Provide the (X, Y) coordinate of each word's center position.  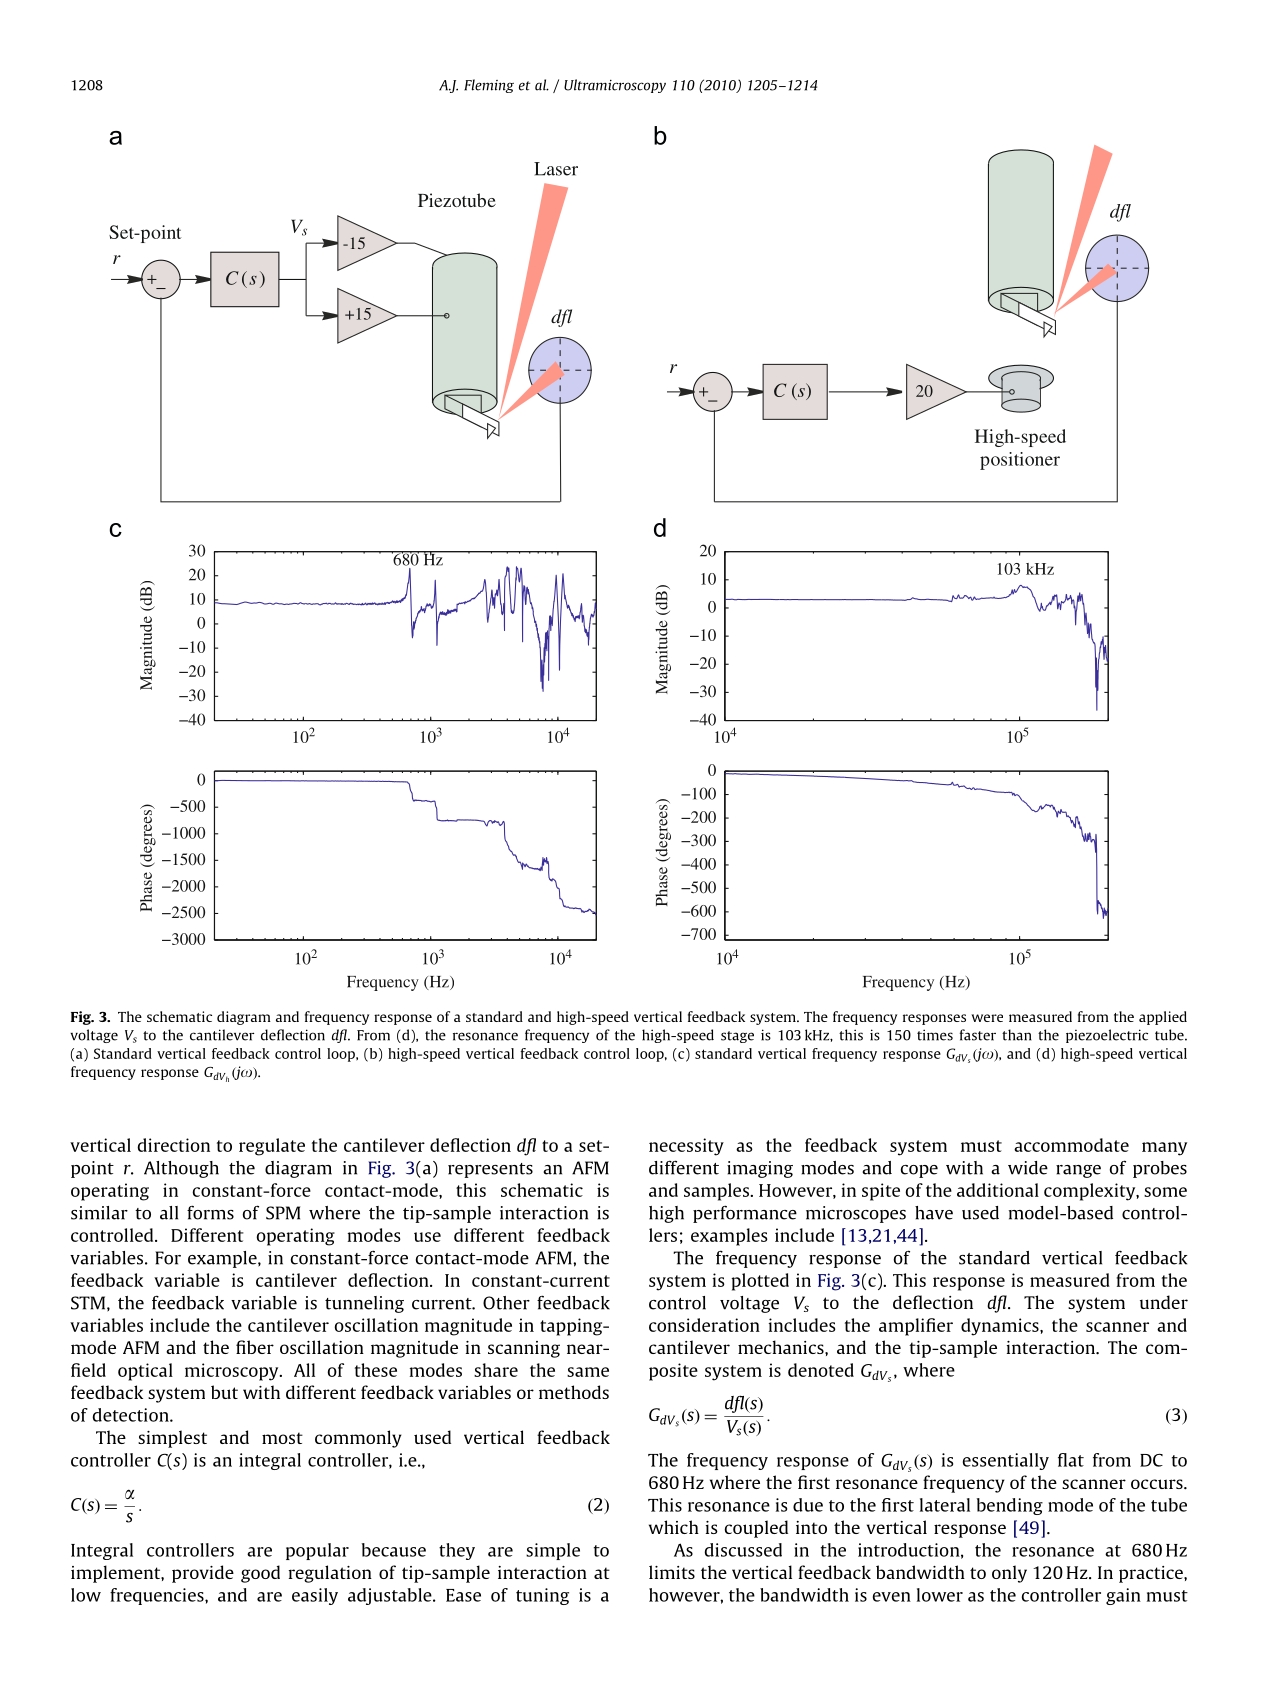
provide (203, 1574)
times (935, 1035)
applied (1163, 1018)
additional (998, 1190)
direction (173, 1145)
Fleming (489, 86)
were (987, 1018)
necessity (686, 1147)
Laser (556, 169)
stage (737, 1037)
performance (745, 1214)
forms (210, 1212)
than (1016, 1035)
